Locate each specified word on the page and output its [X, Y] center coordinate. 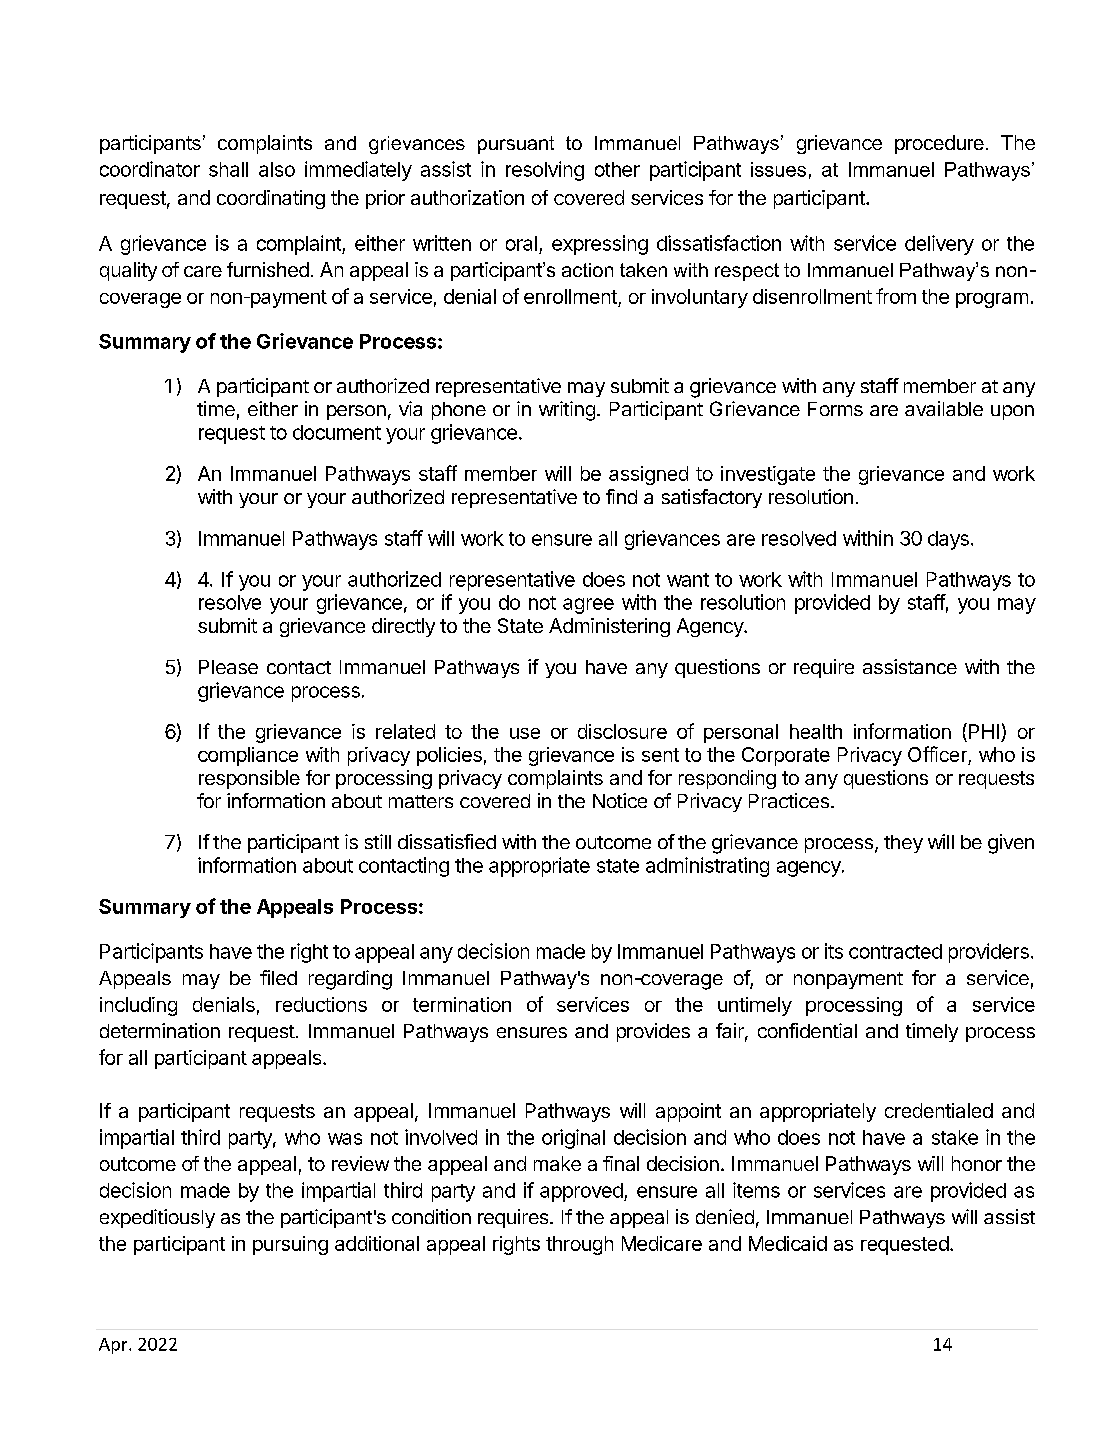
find [621, 496]
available [944, 408]
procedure [939, 144]
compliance [248, 756]
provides [653, 1032]
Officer [937, 754]
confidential [807, 1030]
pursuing [290, 1245]
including [138, 1006]
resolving [545, 171]
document [337, 432]
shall [228, 169]
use [525, 733]
